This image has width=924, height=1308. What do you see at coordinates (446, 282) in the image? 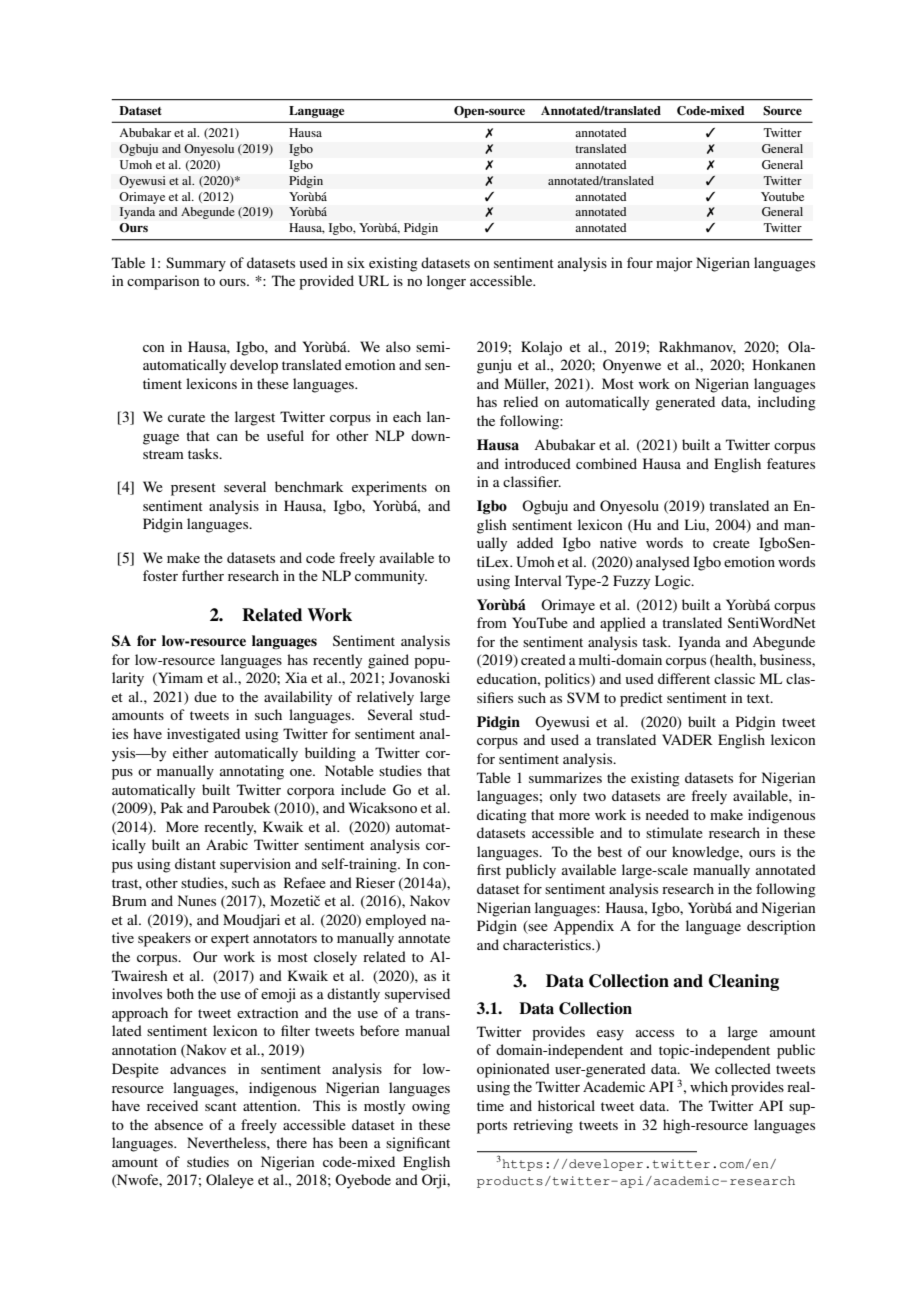
I see `longer` at bounding box center [446, 282].
